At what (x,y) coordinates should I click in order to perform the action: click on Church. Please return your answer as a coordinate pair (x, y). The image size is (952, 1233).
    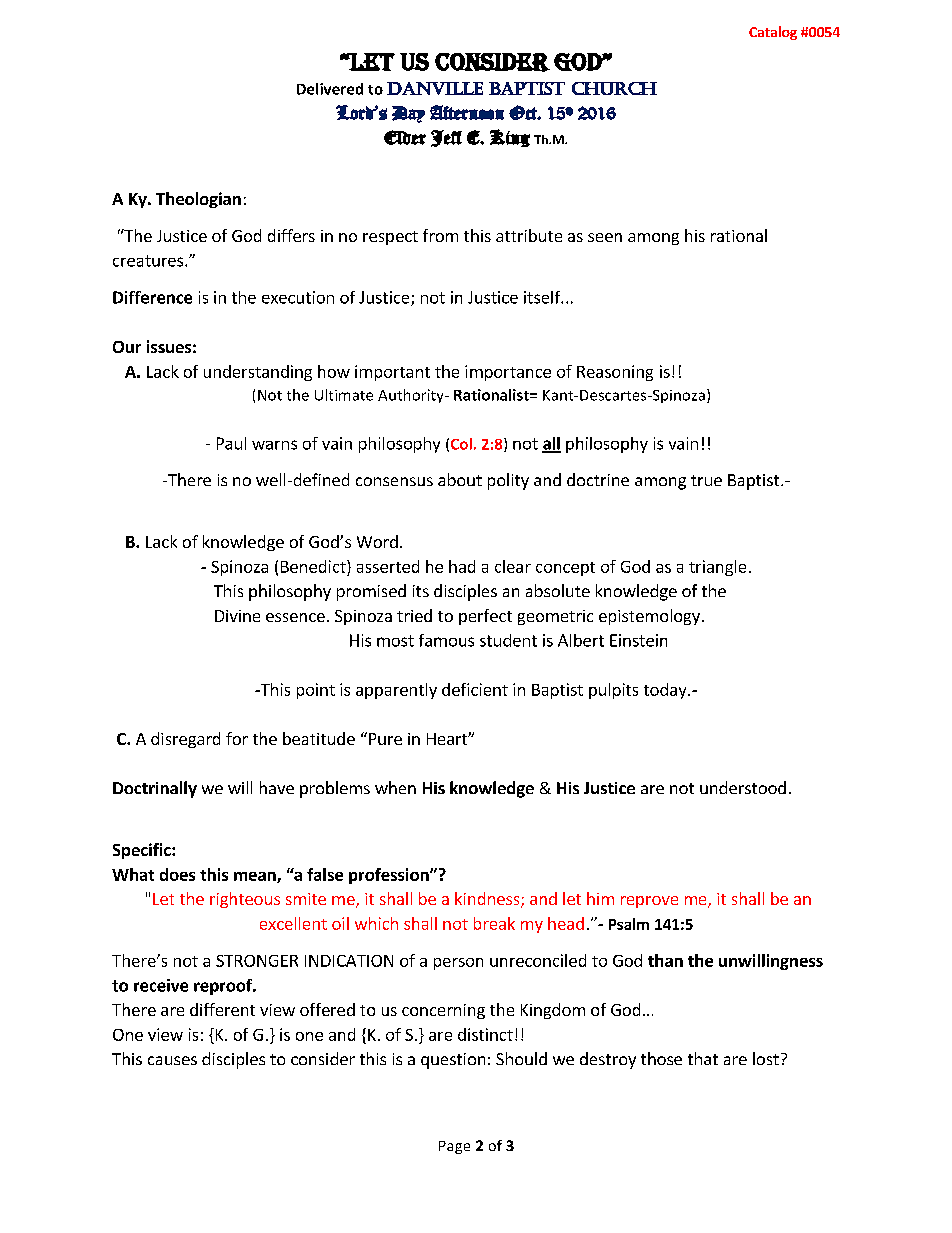
    Looking at the image, I should click on (614, 88).
